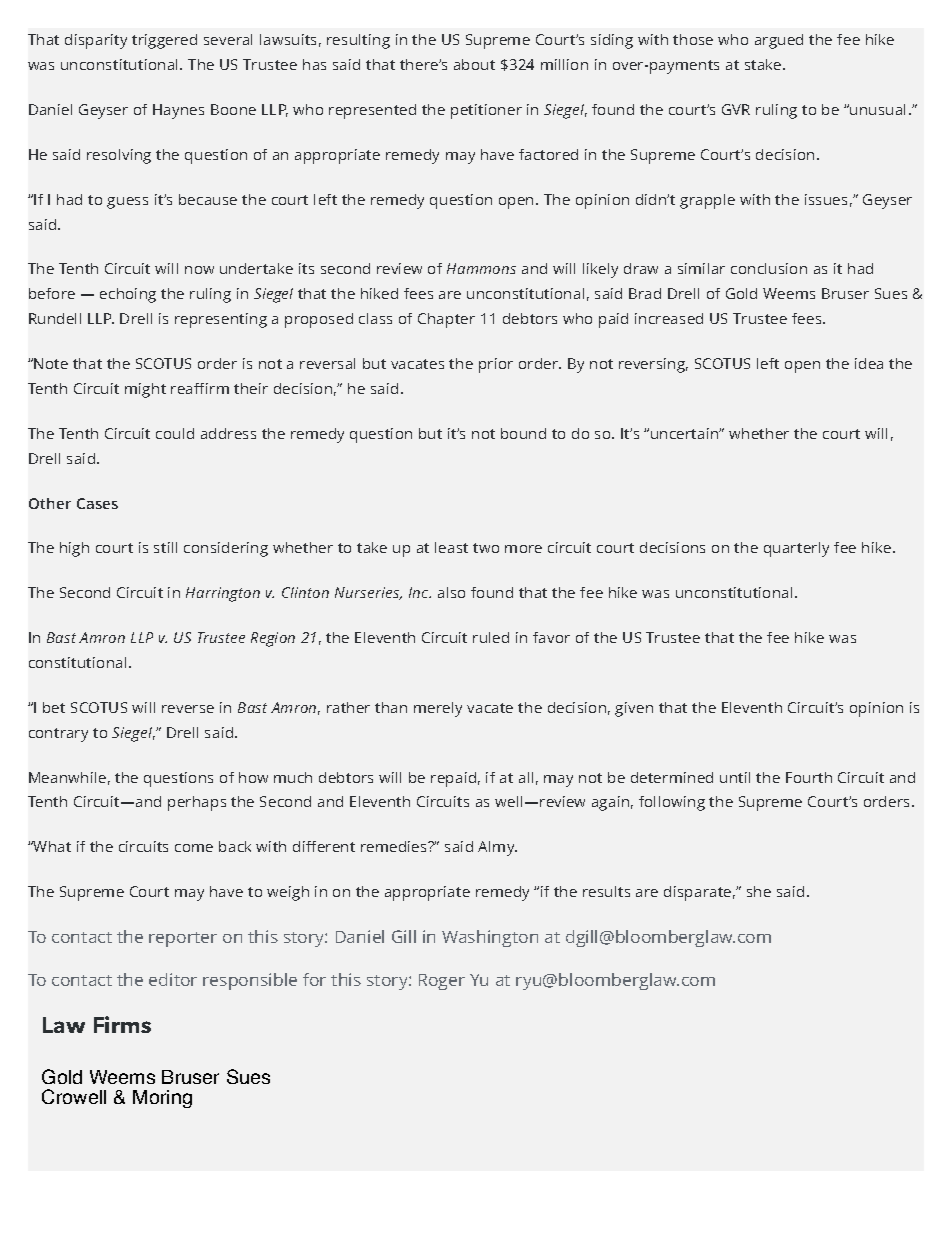  I want to click on prior, so click(496, 365).
